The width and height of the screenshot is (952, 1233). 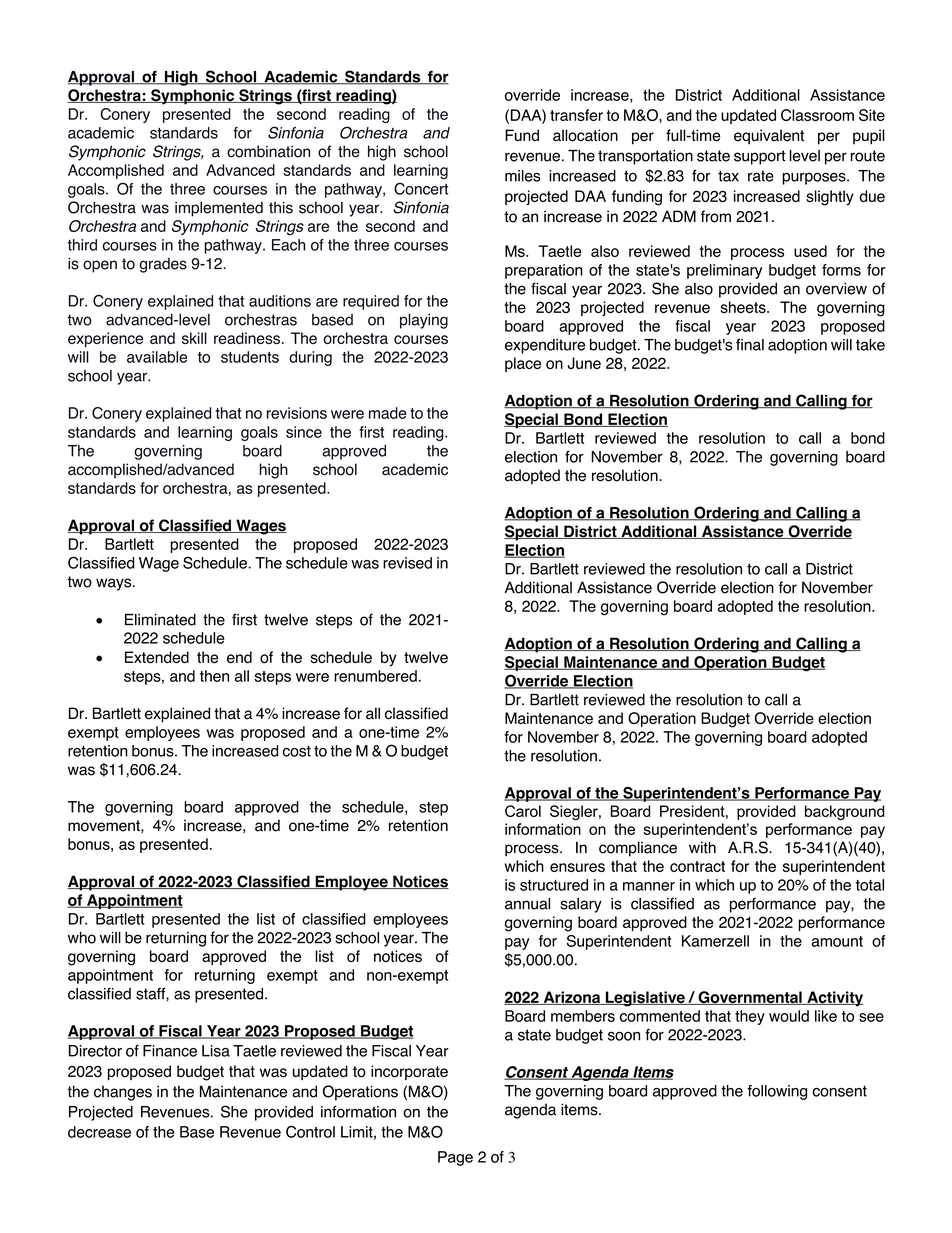 What do you see at coordinates (123, 1093) in the screenshot?
I see `changes` at bounding box center [123, 1093].
